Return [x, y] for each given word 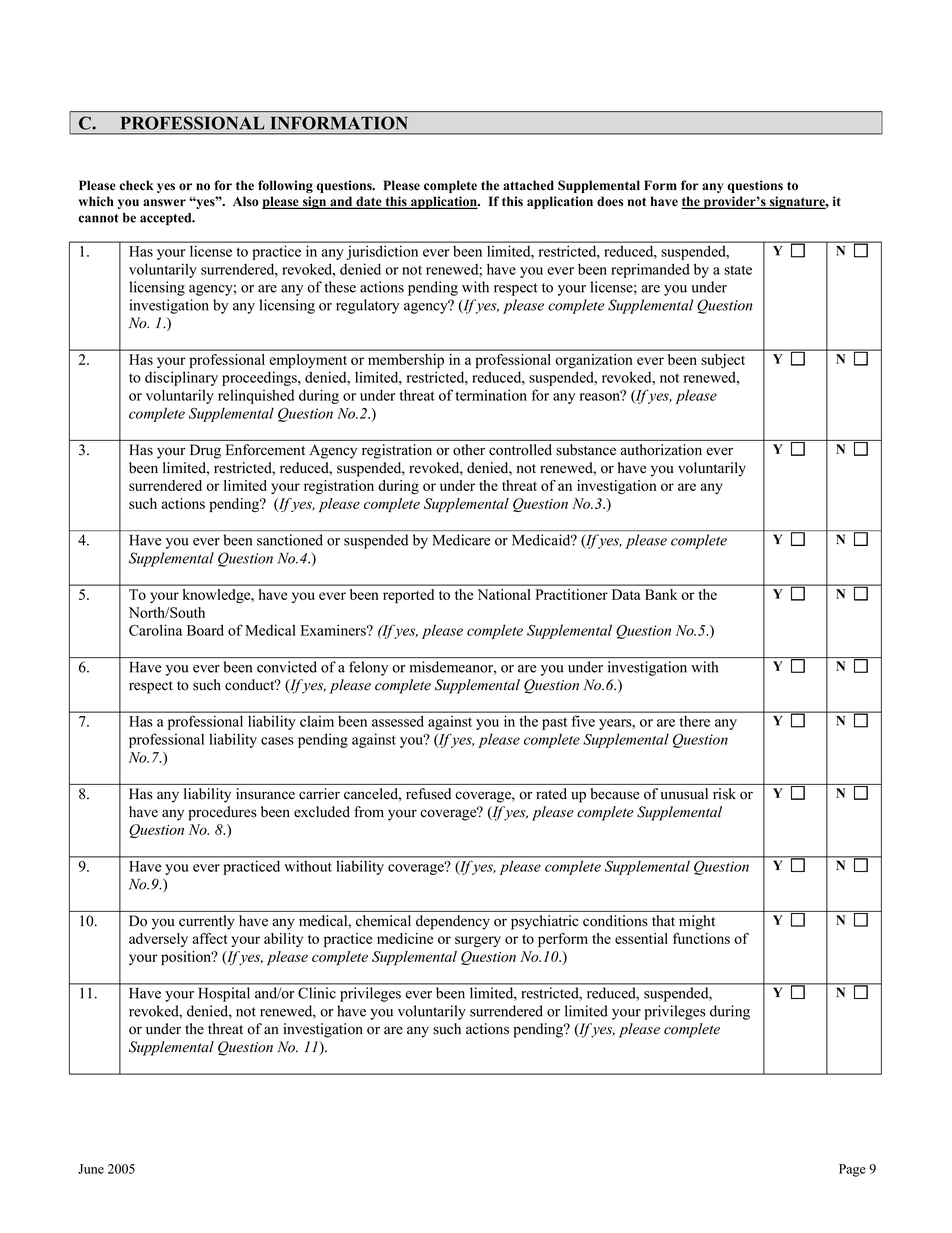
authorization [661, 450]
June [91, 1169]
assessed [397, 721]
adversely [158, 940]
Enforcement [265, 450]
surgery [478, 941]
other [469, 450]
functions [701, 938]
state [738, 270]
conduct [251, 685]
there [695, 721]
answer [164, 203]
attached [528, 185]
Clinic [317, 993]
